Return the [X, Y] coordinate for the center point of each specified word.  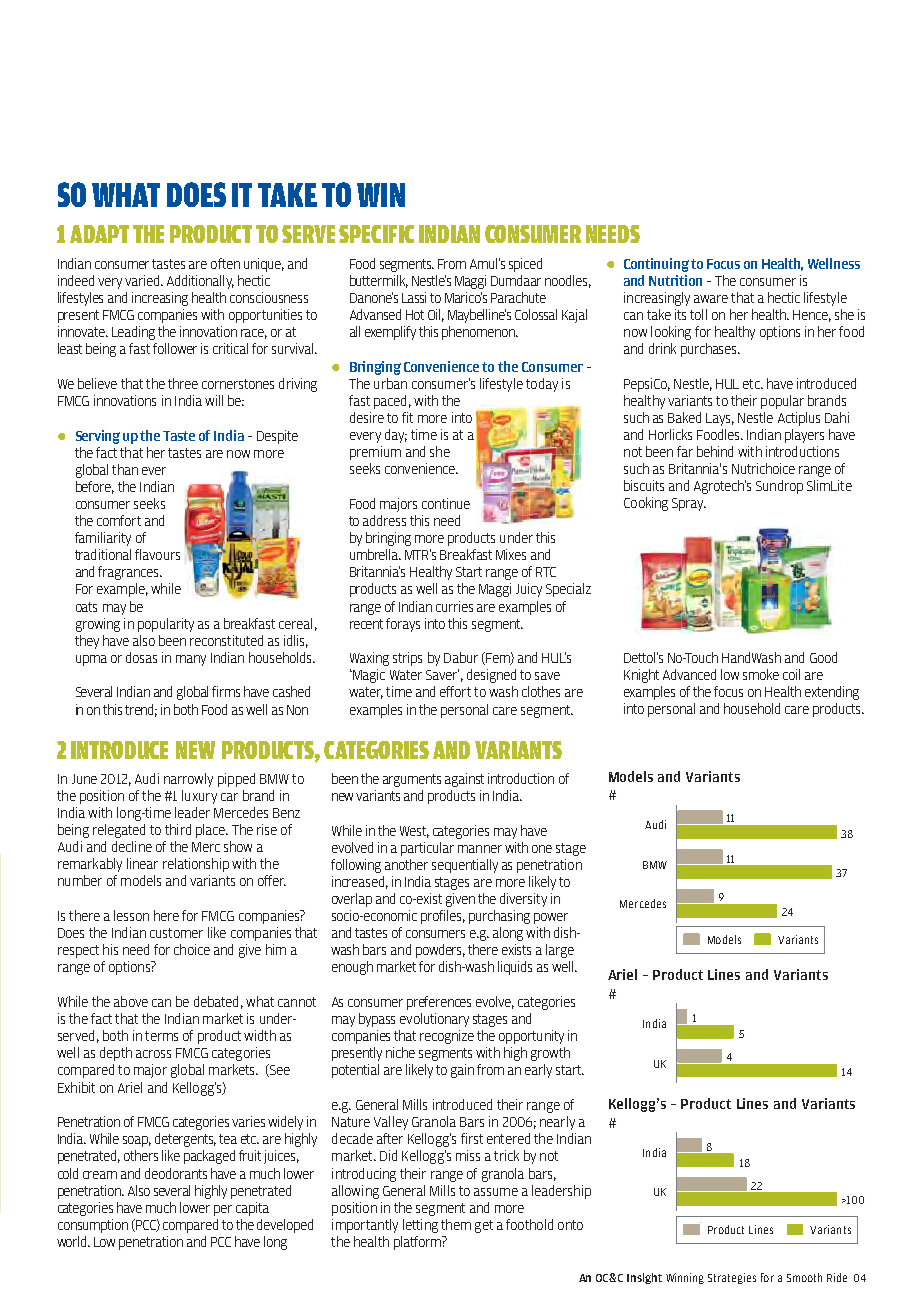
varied [143, 280]
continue [446, 503]
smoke [761, 674]
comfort [119, 520]
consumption [93, 1226]
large [560, 951]
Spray [689, 504]
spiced [525, 265]
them [456, 1224]
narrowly [188, 780]
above [131, 1001]
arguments [412, 780]
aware [711, 299]
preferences [439, 1003]
